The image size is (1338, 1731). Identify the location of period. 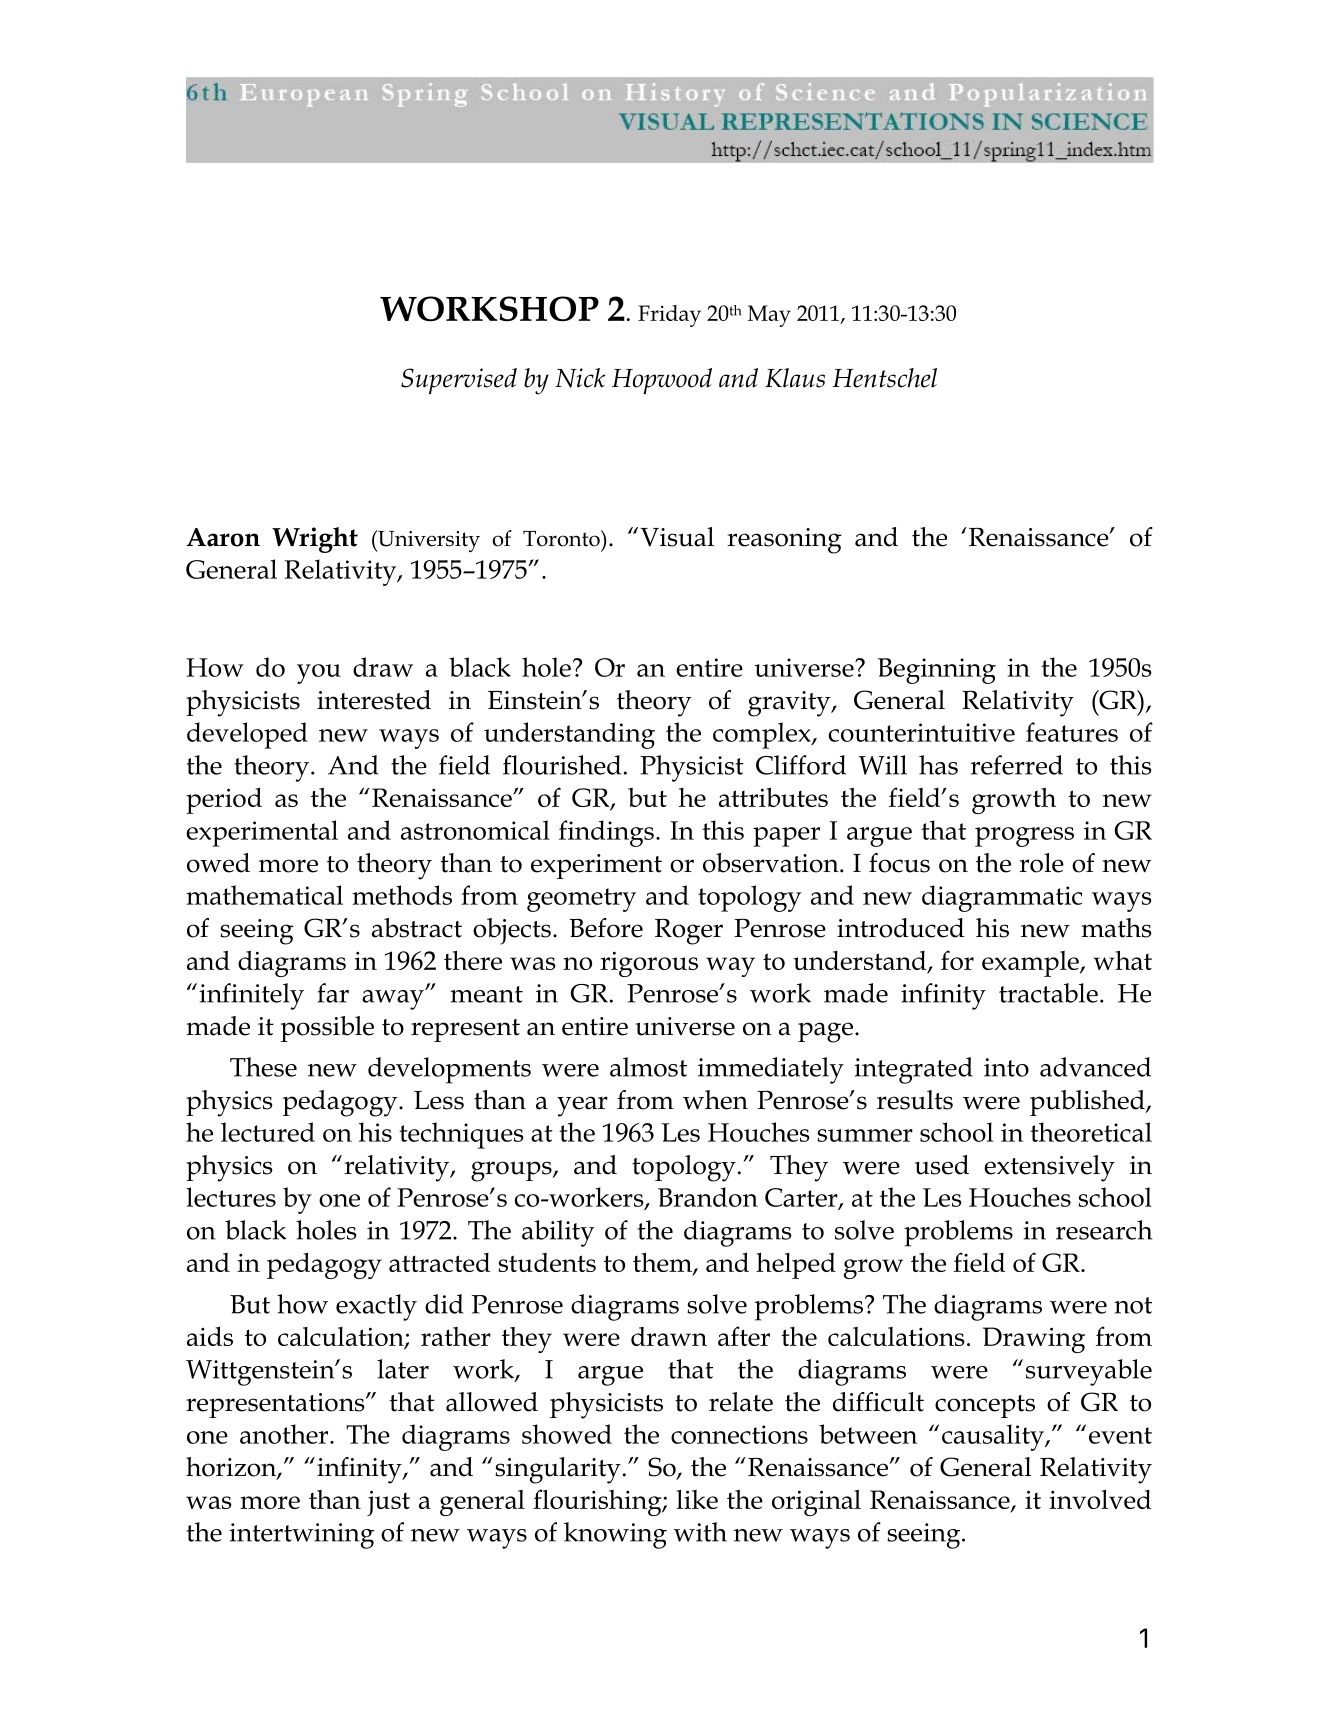
(224, 800).
